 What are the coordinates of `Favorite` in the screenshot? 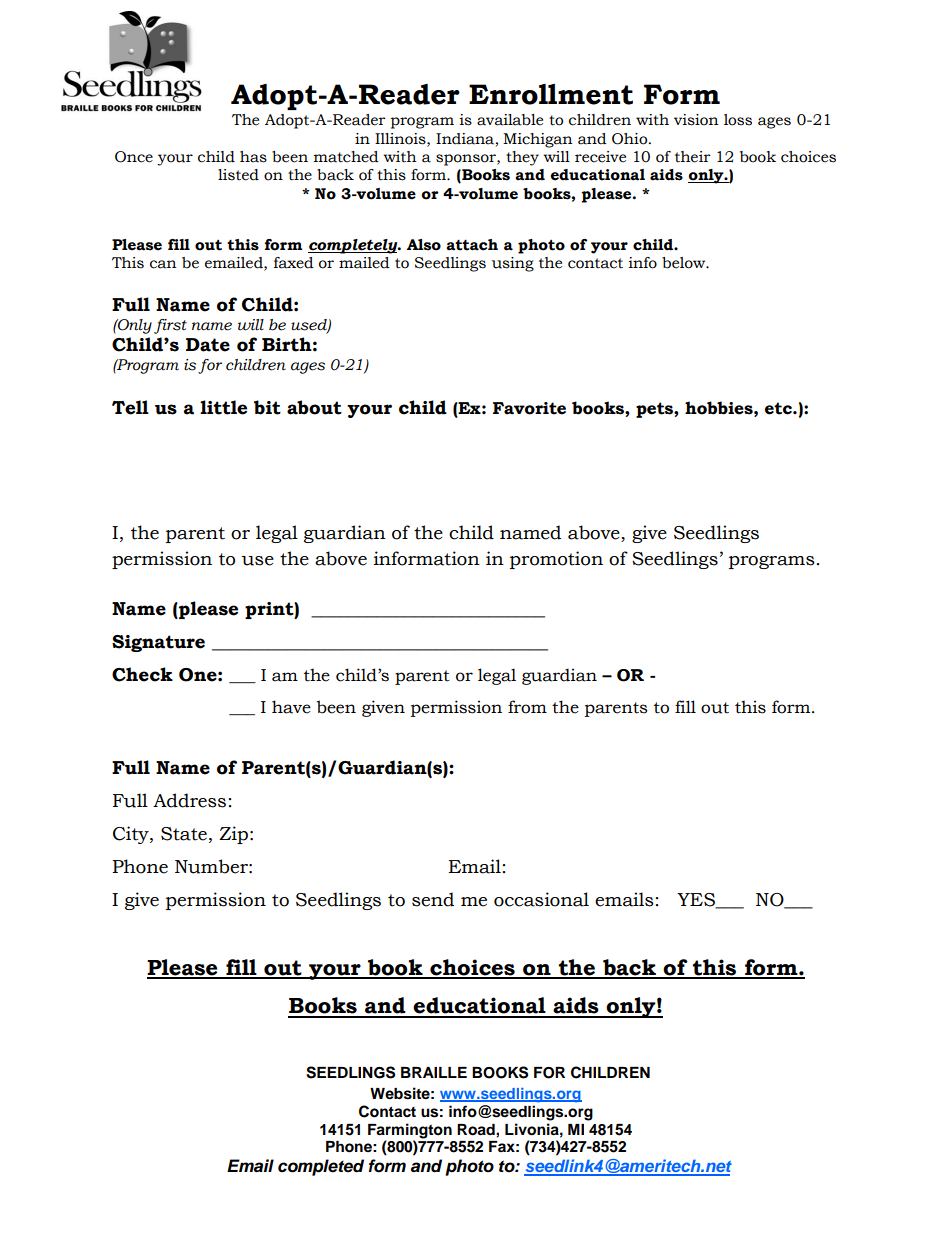 It's located at (529, 408).
